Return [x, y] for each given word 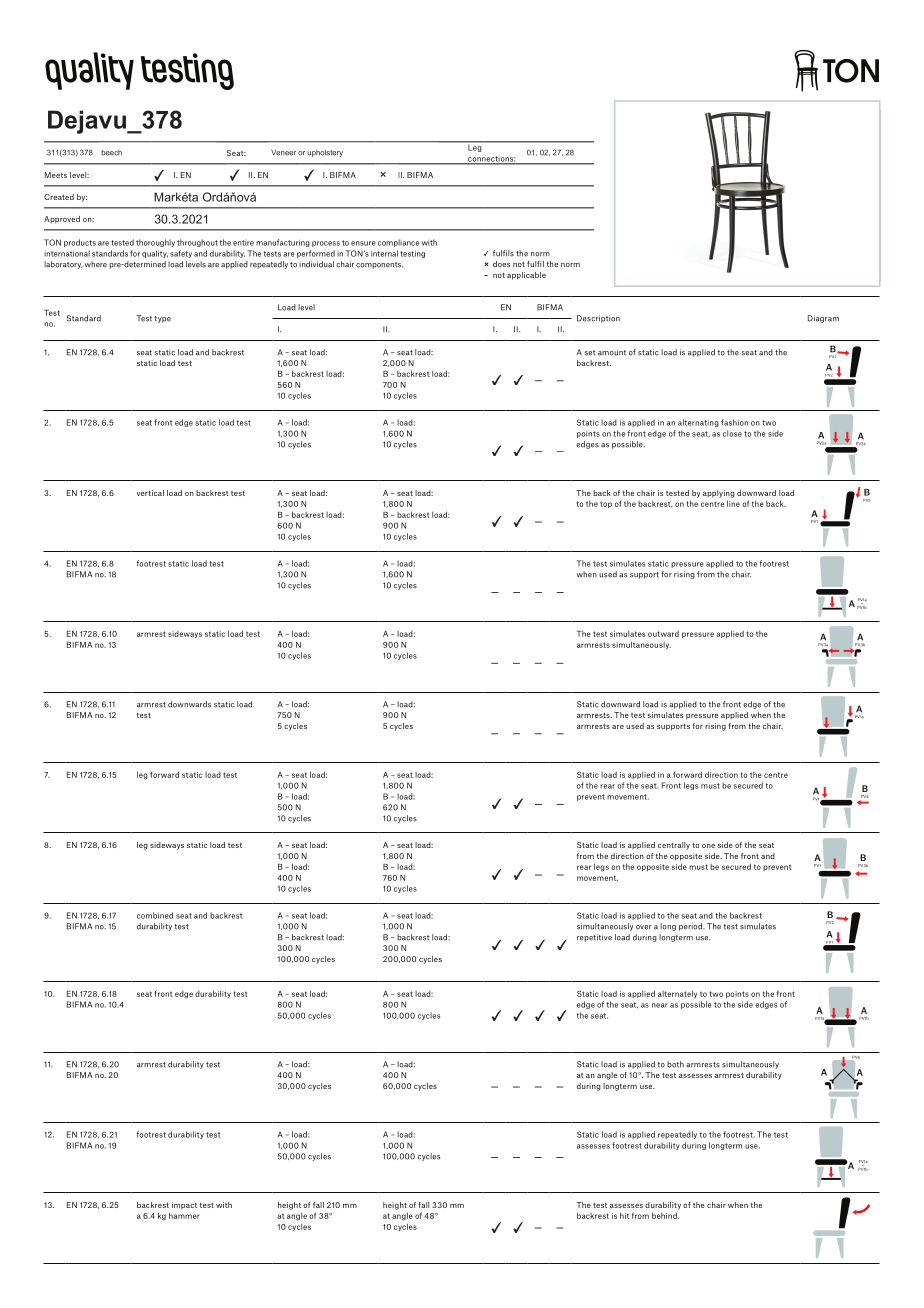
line [733, 503]
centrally [674, 846]
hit [624, 1215]
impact [184, 1206]
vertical [150, 493]
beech [111, 153]
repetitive [594, 938]
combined [155, 915]
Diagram [823, 319]
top [606, 504]
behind [665, 1215]
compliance [398, 243]
